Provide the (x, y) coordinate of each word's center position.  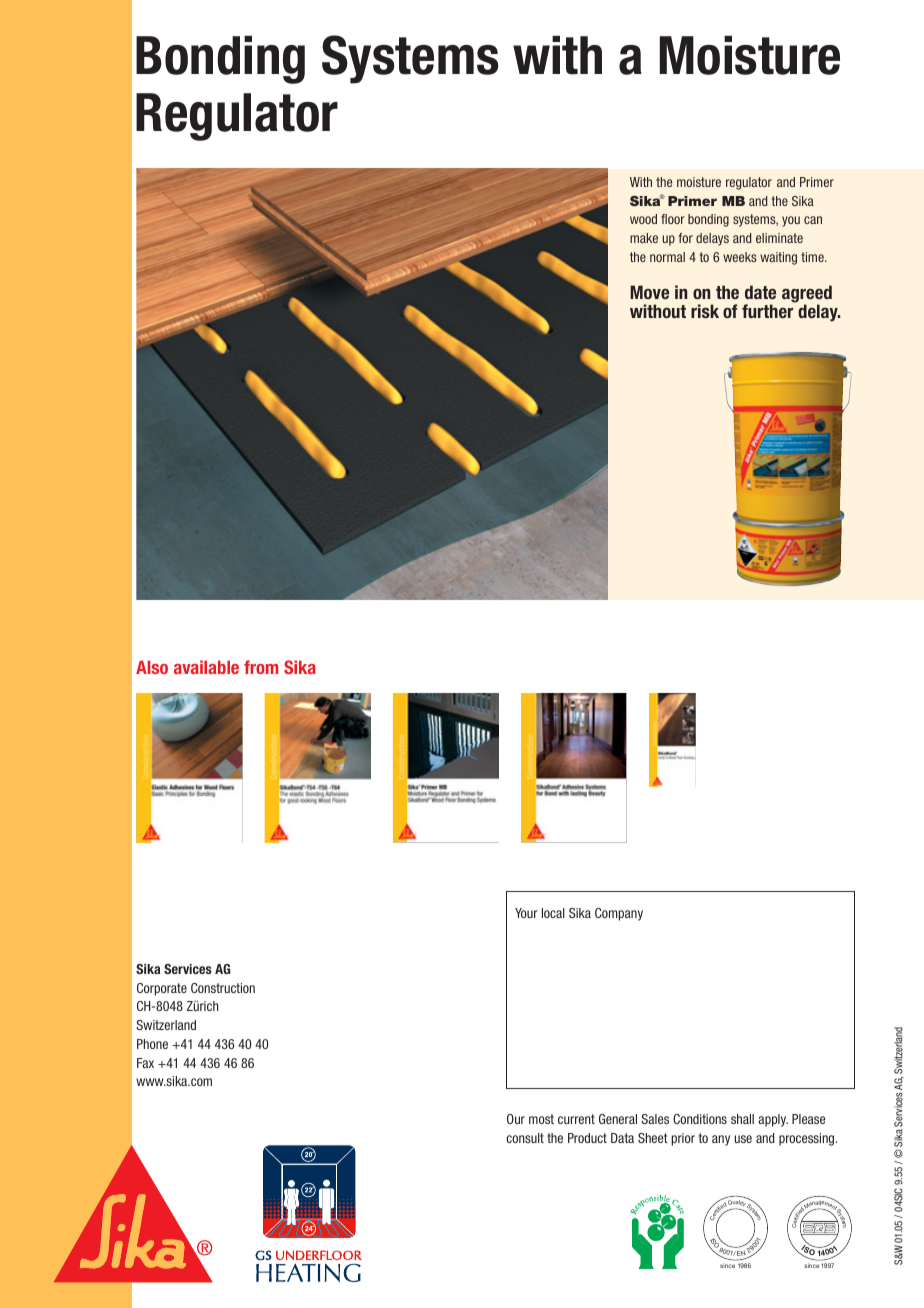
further (769, 310)
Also (152, 667)
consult (525, 1138)
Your (526, 913)
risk (705, 311)
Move (649, 292)
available (206, 667)
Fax (145, 1063)
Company (619, 914)
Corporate (162, 989)
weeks (740, 257)
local (553, 913)
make (644, 238)
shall (742, 1119)
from (261, 667)
